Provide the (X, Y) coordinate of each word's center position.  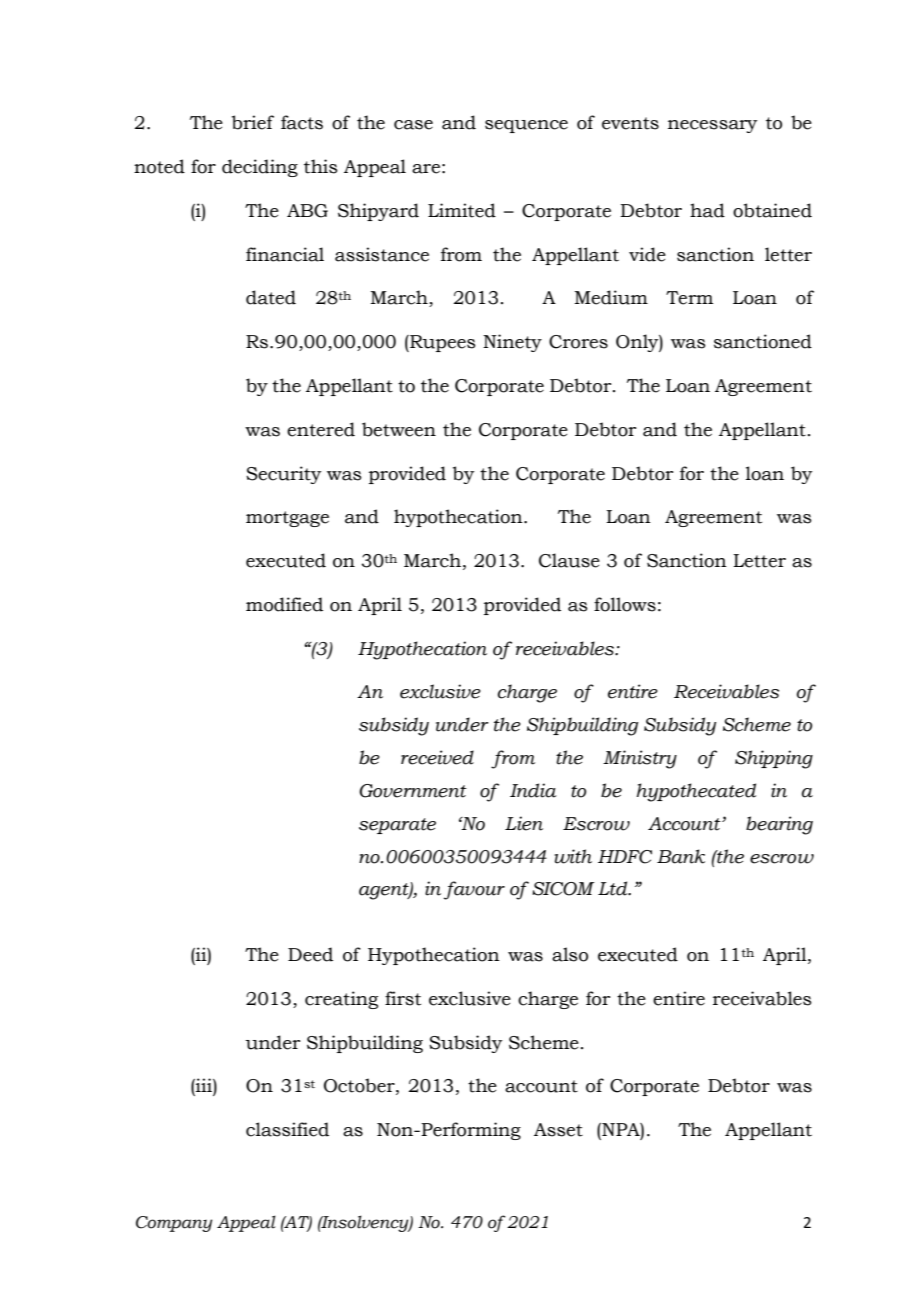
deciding (260, 168)
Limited (462, 210)
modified (284, 604)
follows (625, 604)
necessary (712, 126)
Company (174, 1224)
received (437, 757)
